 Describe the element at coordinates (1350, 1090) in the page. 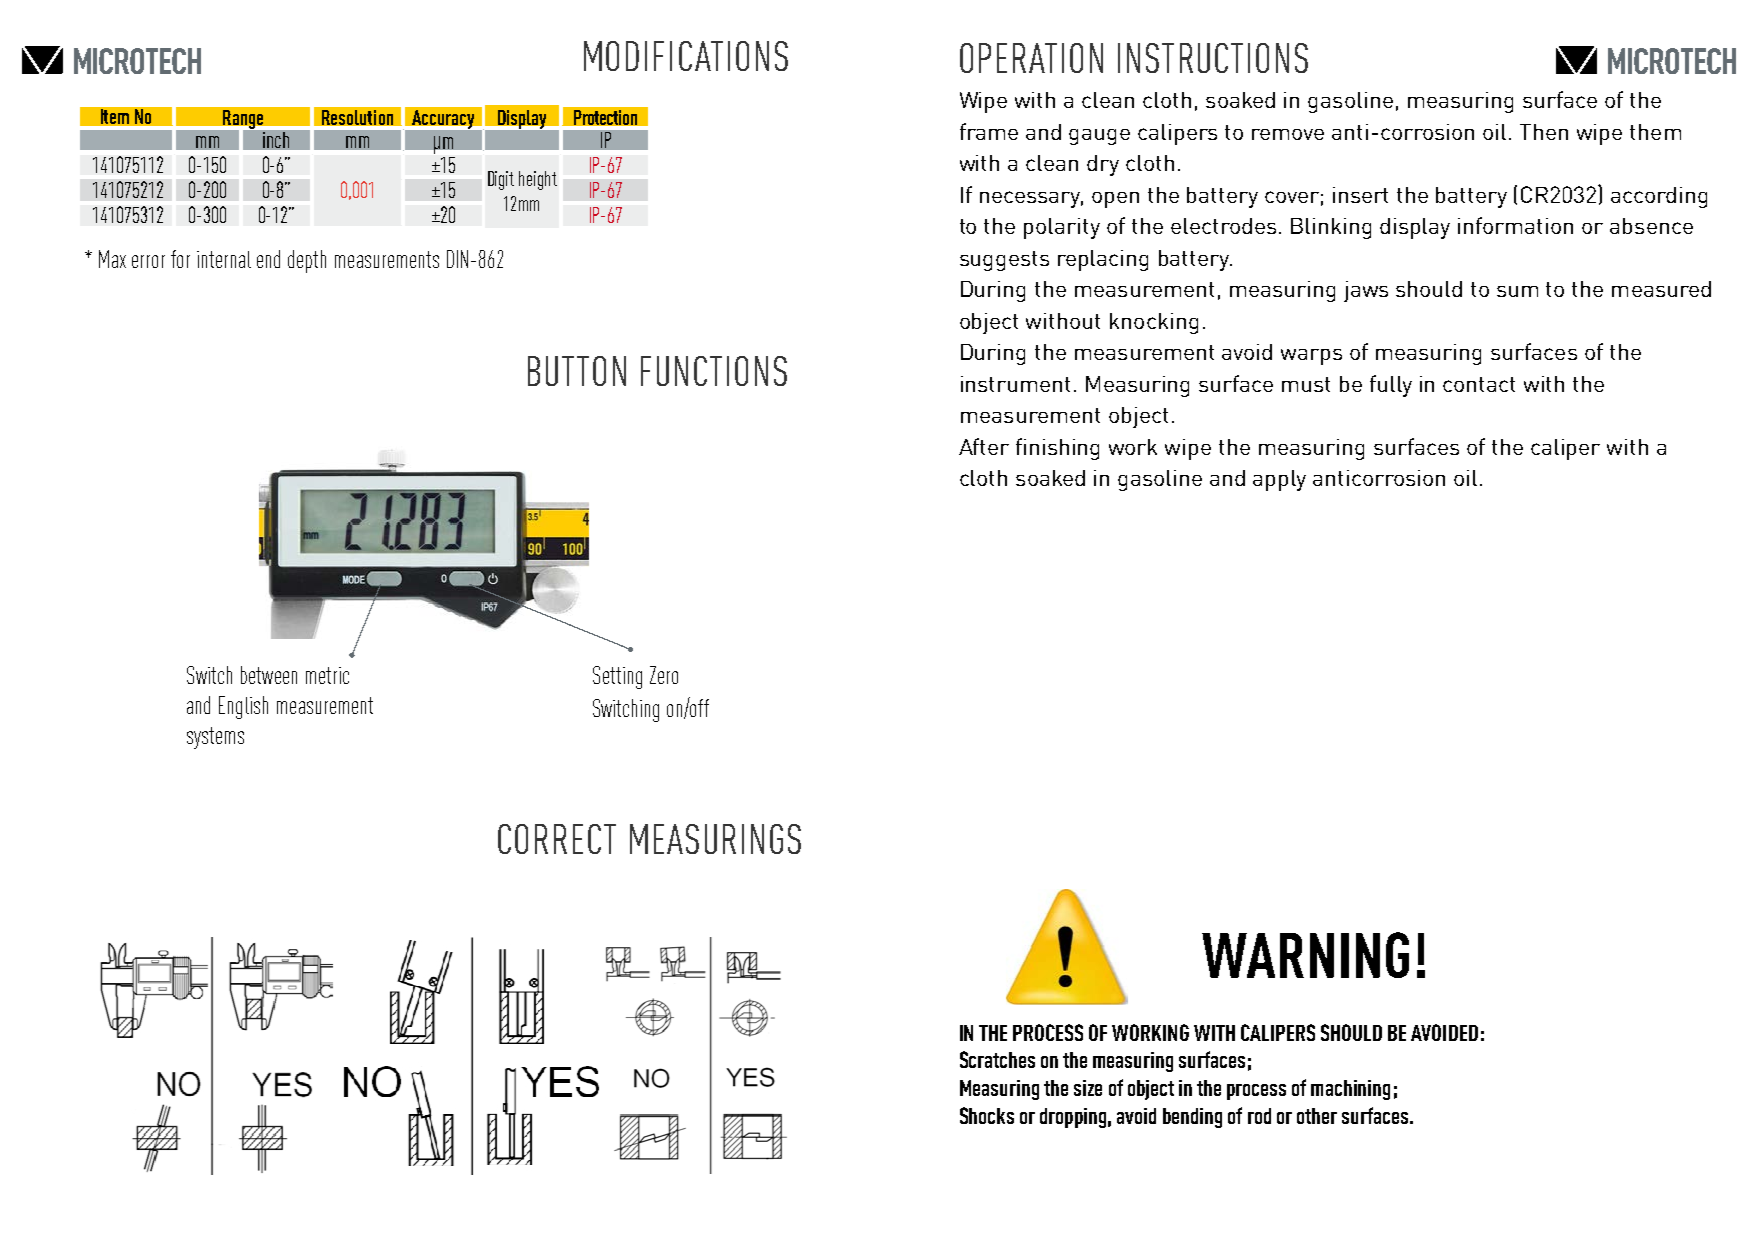

I see `machining` at that location.
